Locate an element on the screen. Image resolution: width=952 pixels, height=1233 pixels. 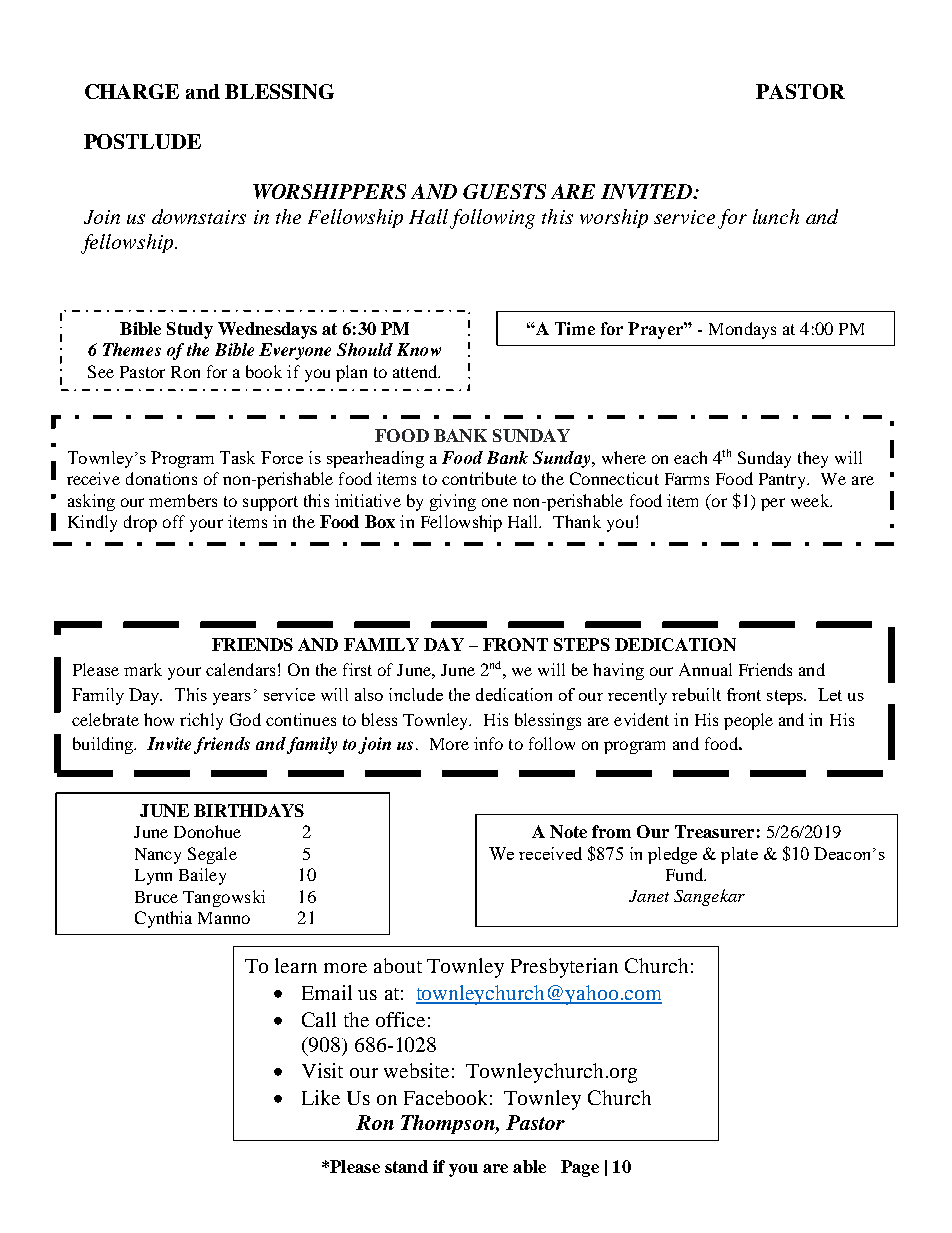
Like is located at coordinates (321, 1097).
